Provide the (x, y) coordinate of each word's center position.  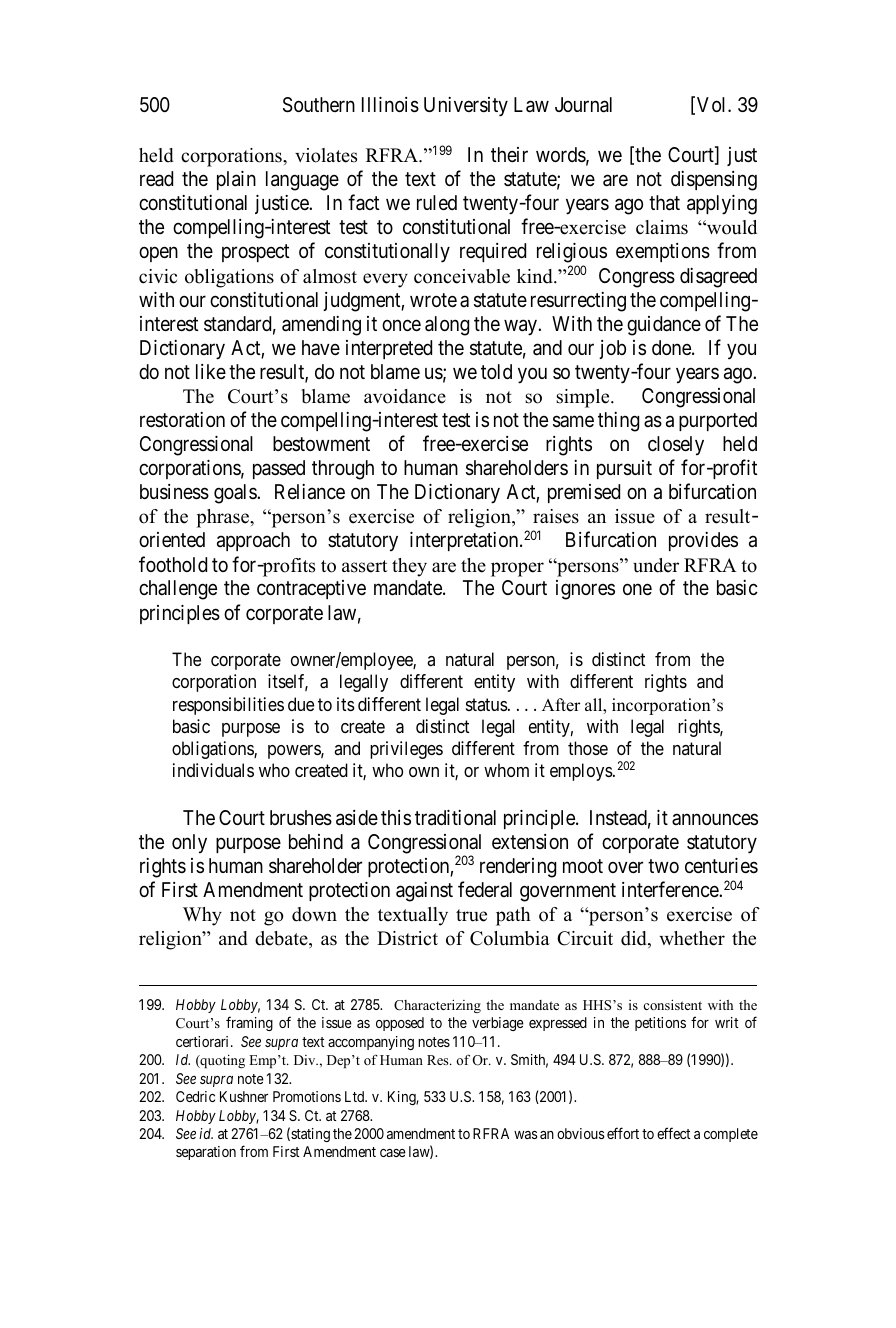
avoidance (405, 396)
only (189, 844)
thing (618, 422)
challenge (178, 590)
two (663, 866)
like (211, 371)
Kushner (244, 1096)
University (466, 107)
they (409, 567)
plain (236, 180)
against (424, 892)
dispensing (714, 181)
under (656, 565)
